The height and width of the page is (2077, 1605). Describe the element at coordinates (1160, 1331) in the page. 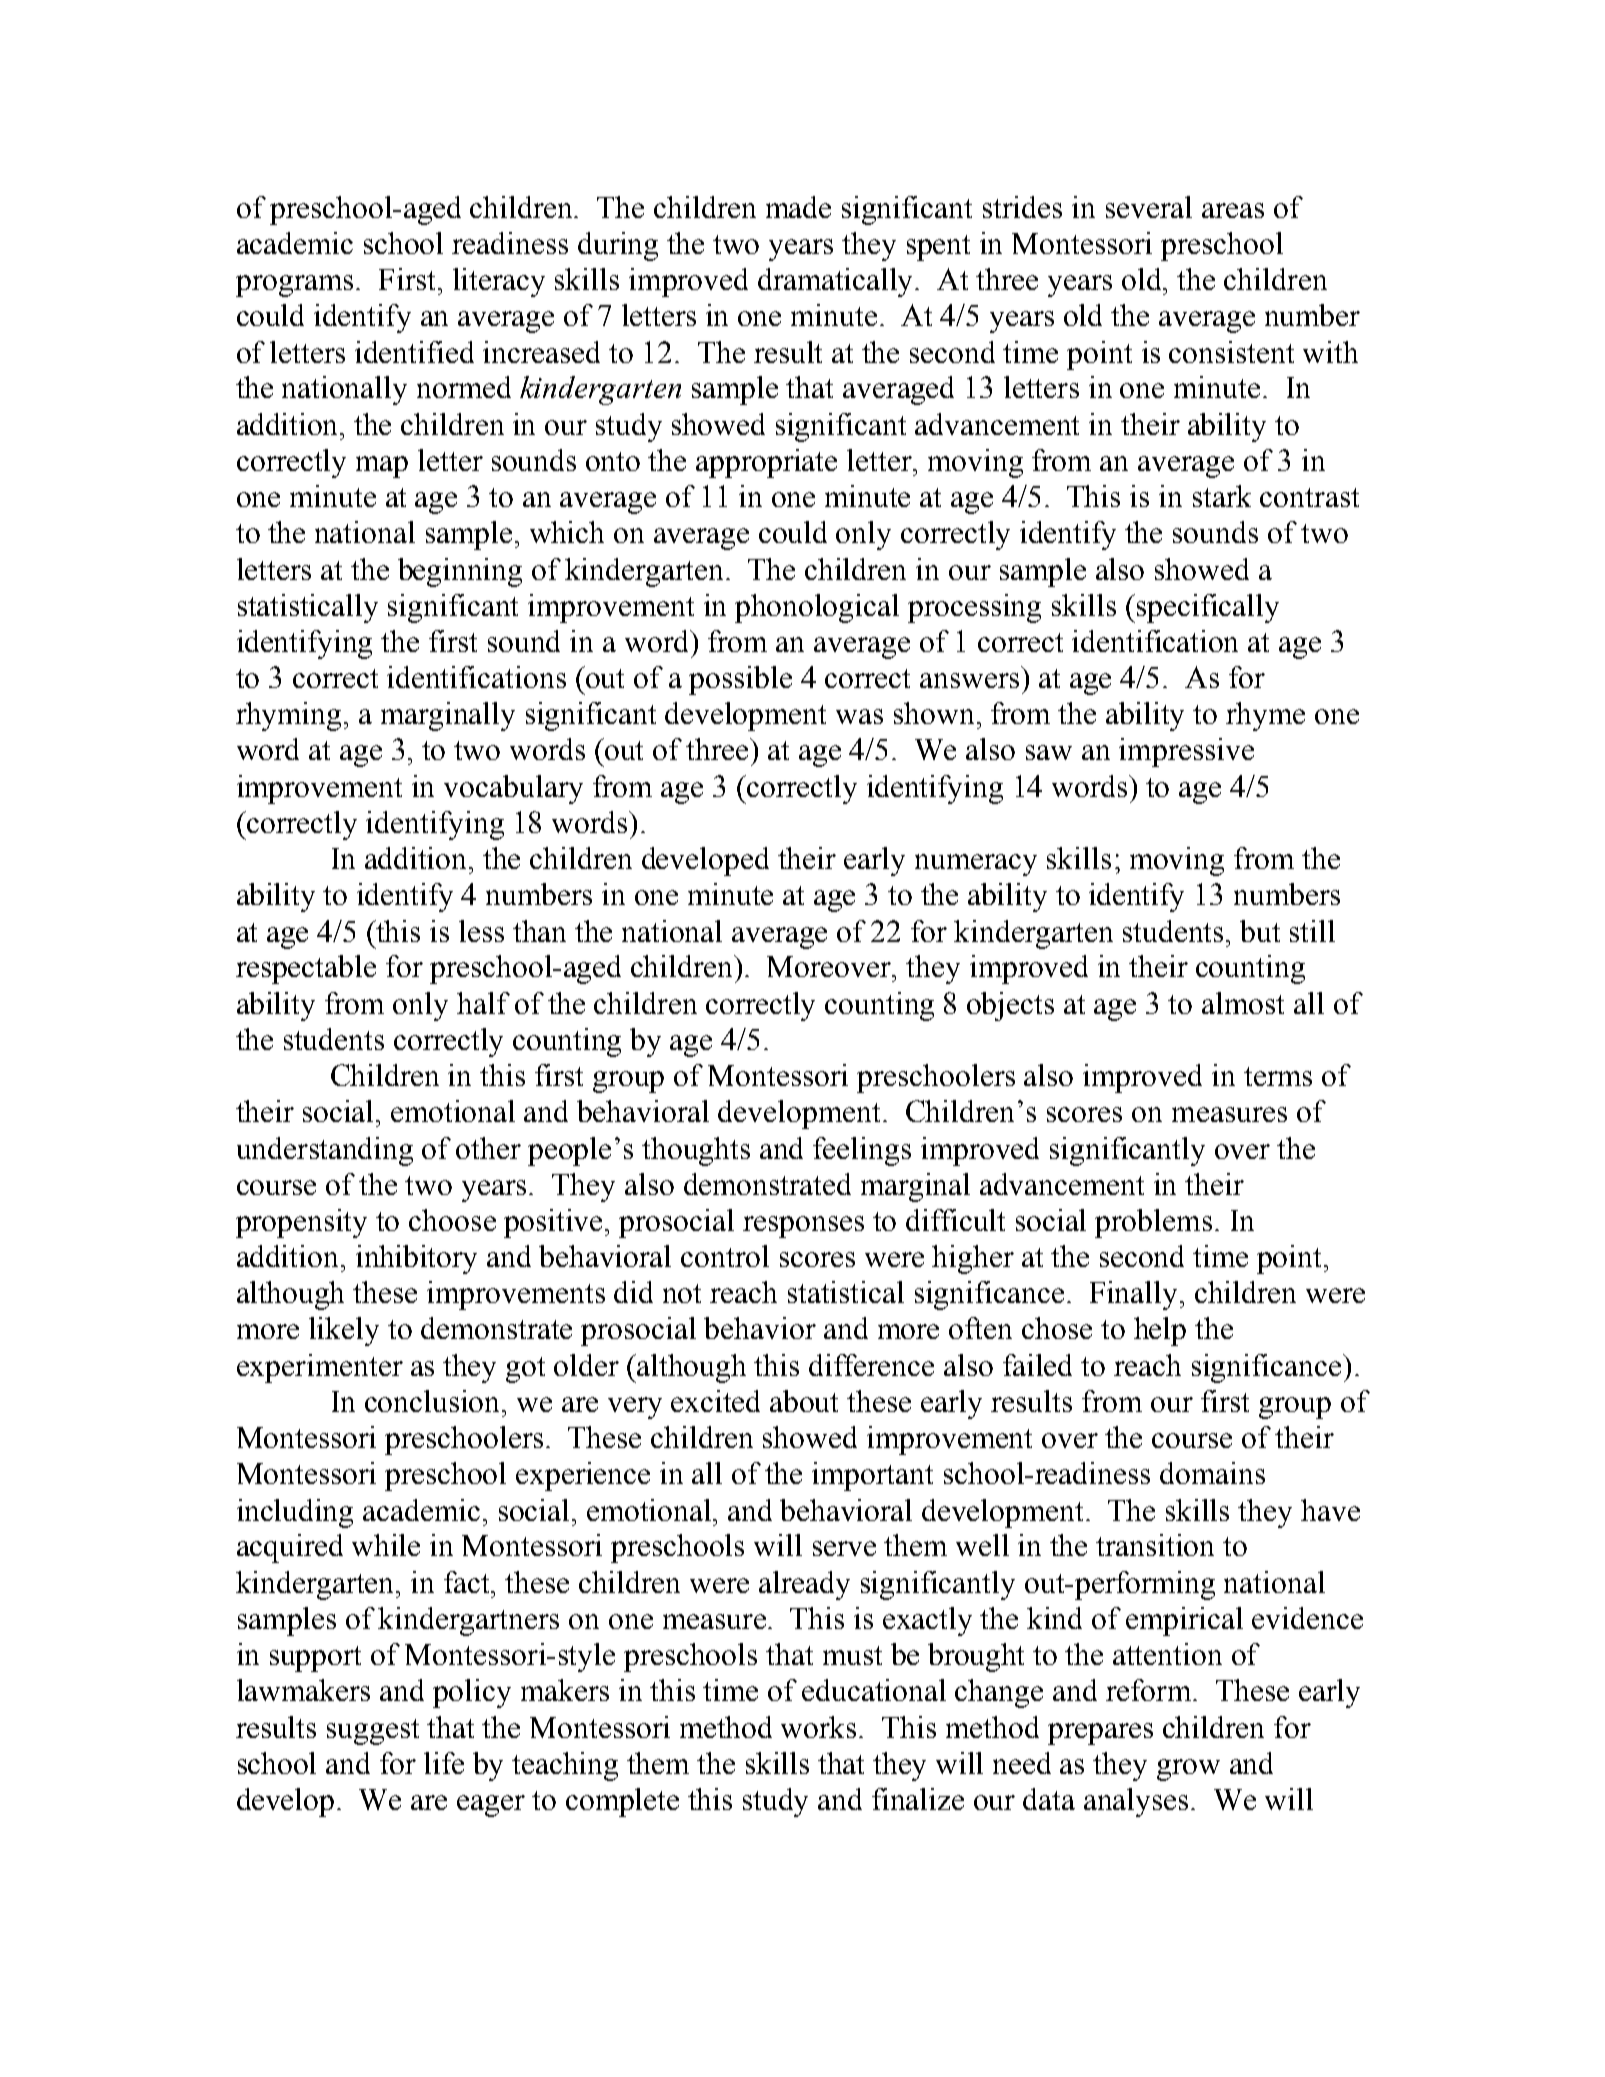

I see `help` at that location.
